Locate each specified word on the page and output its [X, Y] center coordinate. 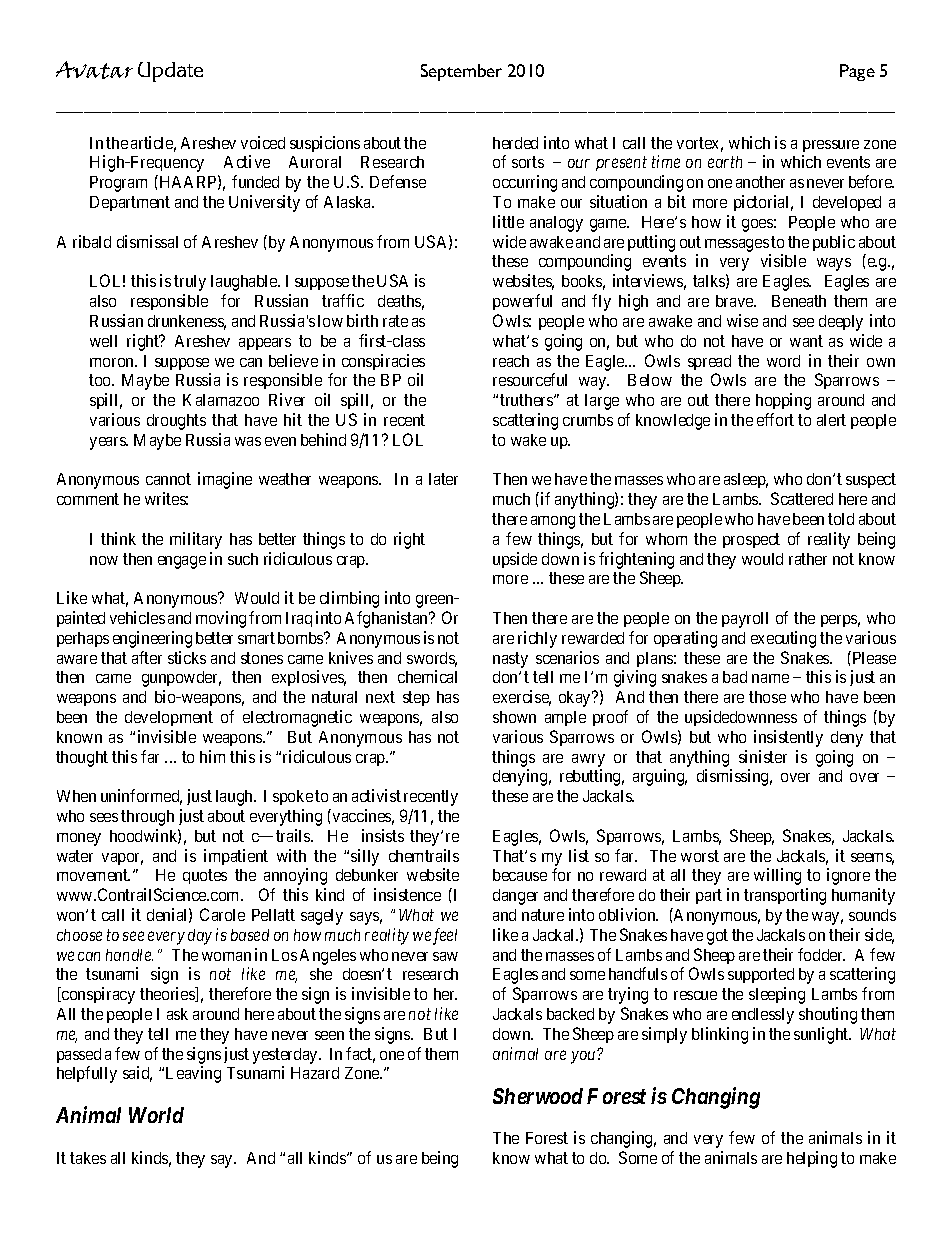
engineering [152, 639]
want [806, 341]
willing [777, 876]
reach [511, 361]
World [156, 1115]
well [103, 341]
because [520, 875]
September [461, 72]
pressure [831, 146]
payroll [745, 620]
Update [170, 72]
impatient [236, 857]
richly [537, 639]
